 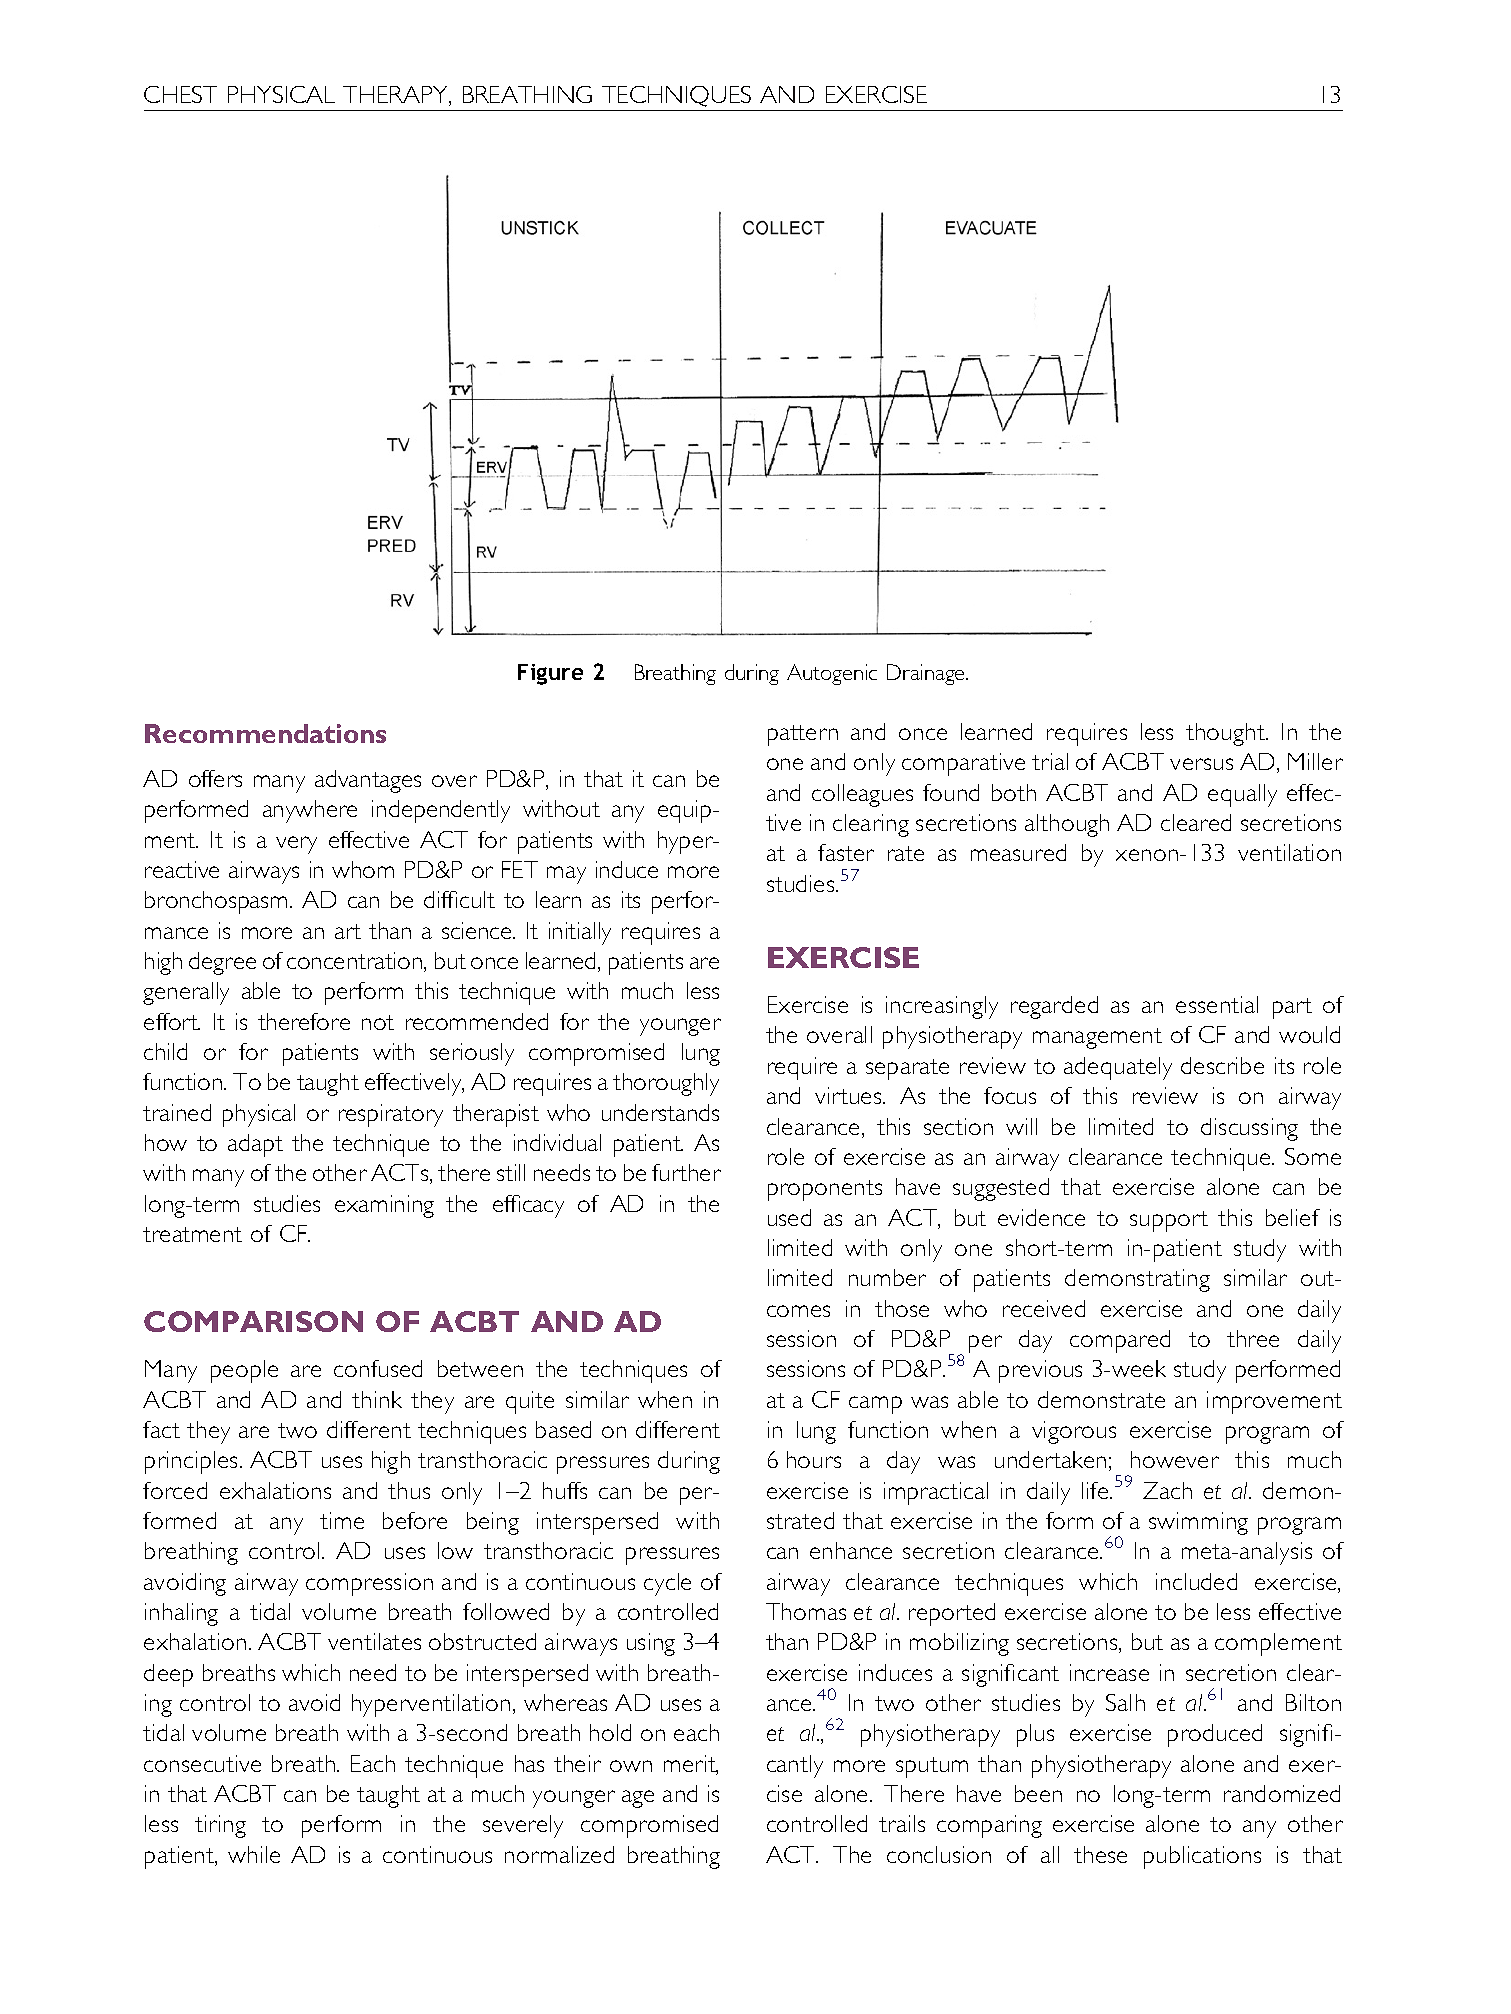 I want to click on COMPARISON, so click(x=253, y=1321).
